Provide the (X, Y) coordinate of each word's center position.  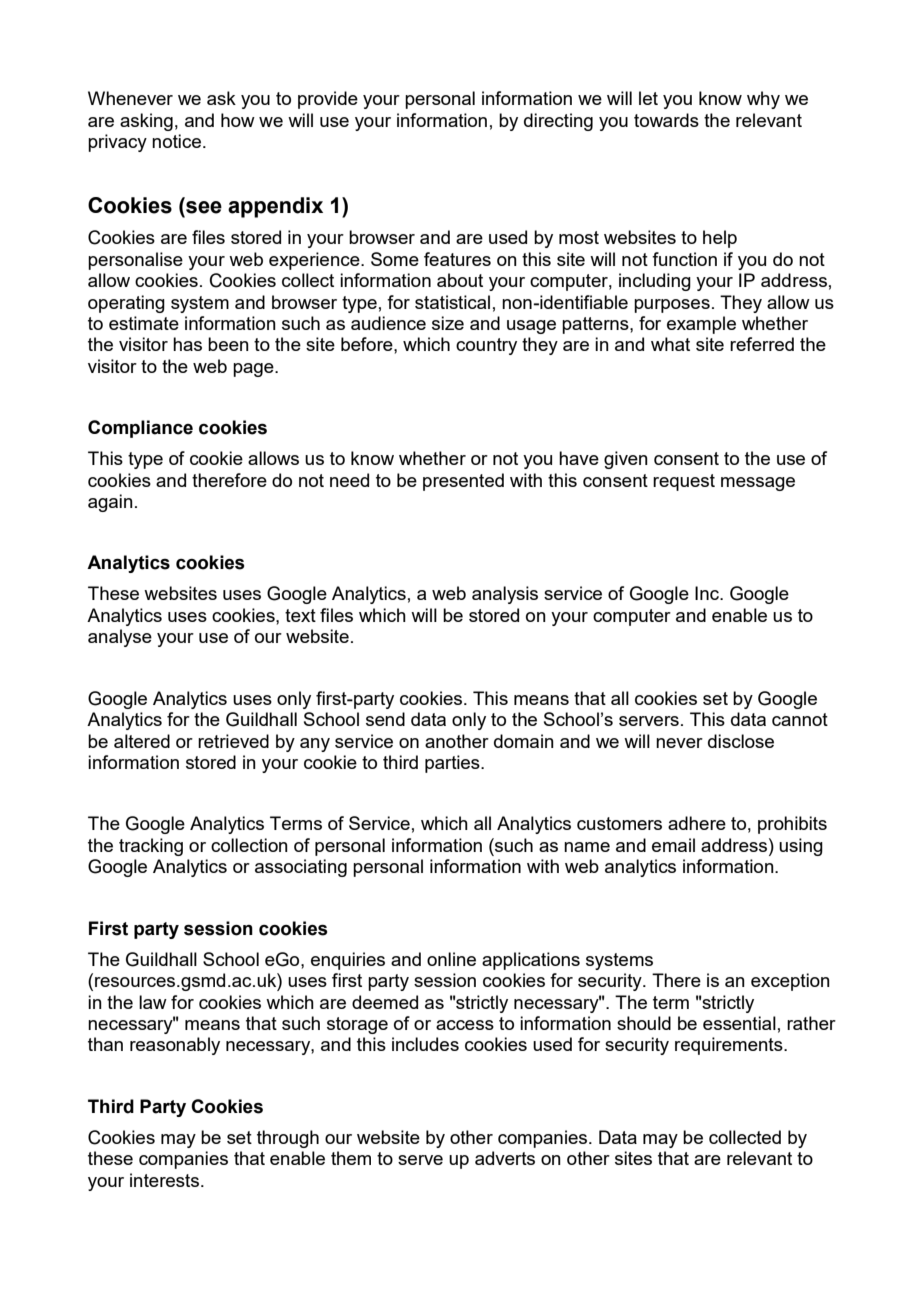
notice (176, 141)
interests (164, 1180)
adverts (505, 1158)
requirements (730, 1046)
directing (558, 122)
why (763, 100)
